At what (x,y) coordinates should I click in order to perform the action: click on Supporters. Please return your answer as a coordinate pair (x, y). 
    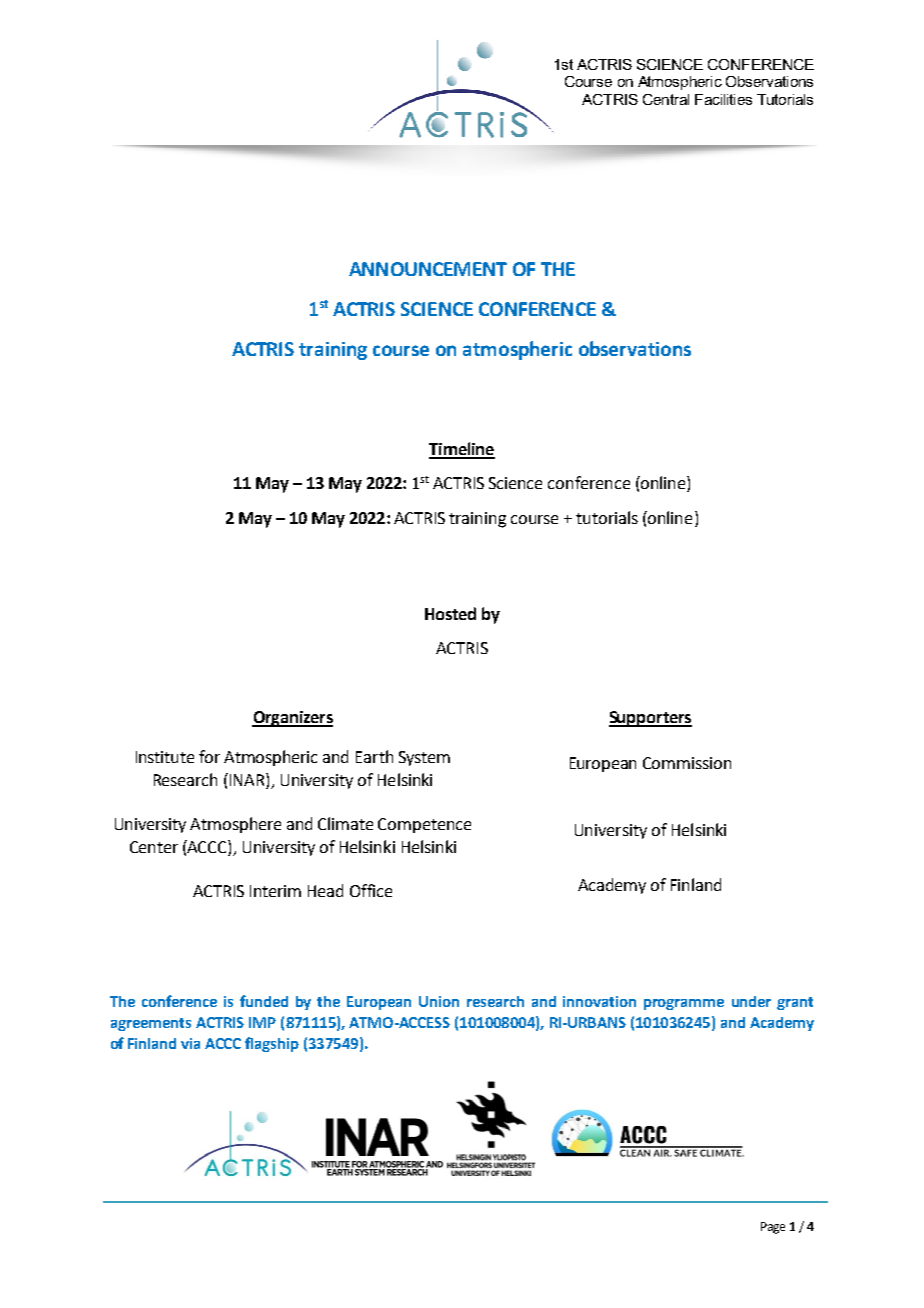
    Looking at the image, I should click on (650, 719).
